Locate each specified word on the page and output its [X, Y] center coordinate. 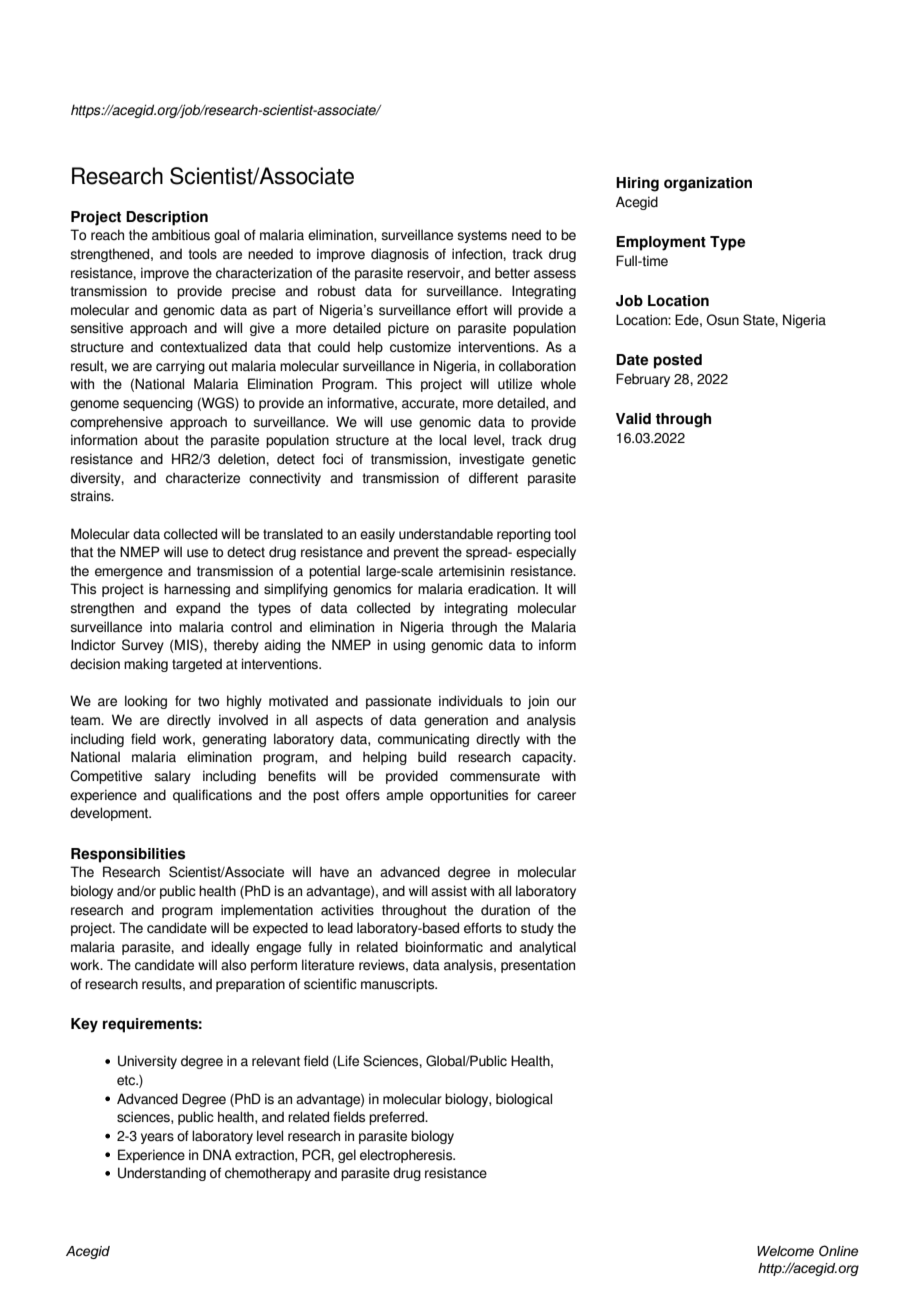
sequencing [158, 404]
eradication [502, 589]
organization [708, 184]
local [452, 440]
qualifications [212, 796]
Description [167, 218]
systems [482, 236]
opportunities [469, 796]
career [556, 796]
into [161, 626]
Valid [633, 419]
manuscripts [399, 985]
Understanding [162, 1174]
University [147, 1062]
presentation [538, 966]
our [566, 702]
